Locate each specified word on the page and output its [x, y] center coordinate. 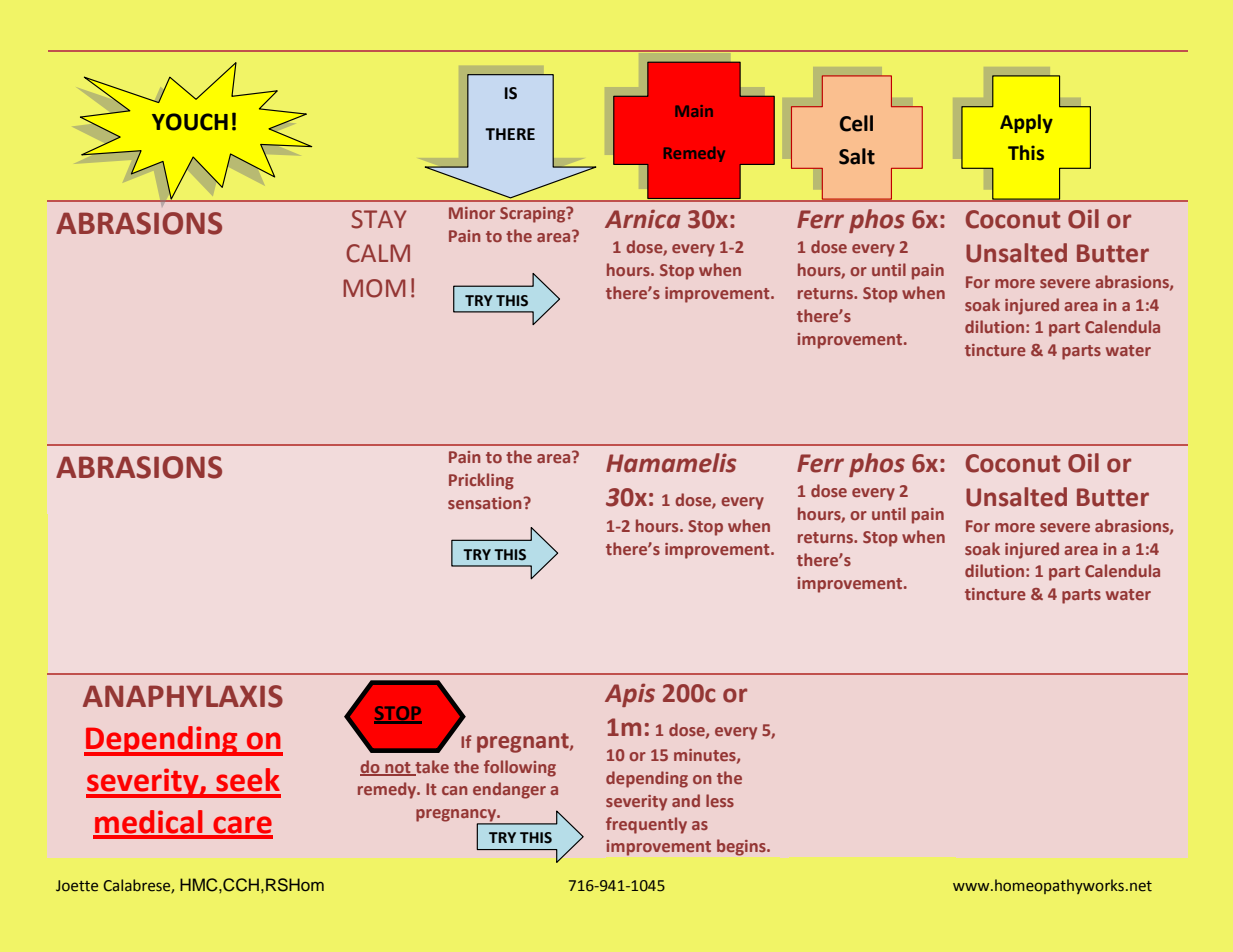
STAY [379, 219]
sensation [484, 503]
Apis [630, 695]
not [398, 768]
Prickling [481, 481]
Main [694, 111]
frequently [646, 825]
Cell [856, 123]
